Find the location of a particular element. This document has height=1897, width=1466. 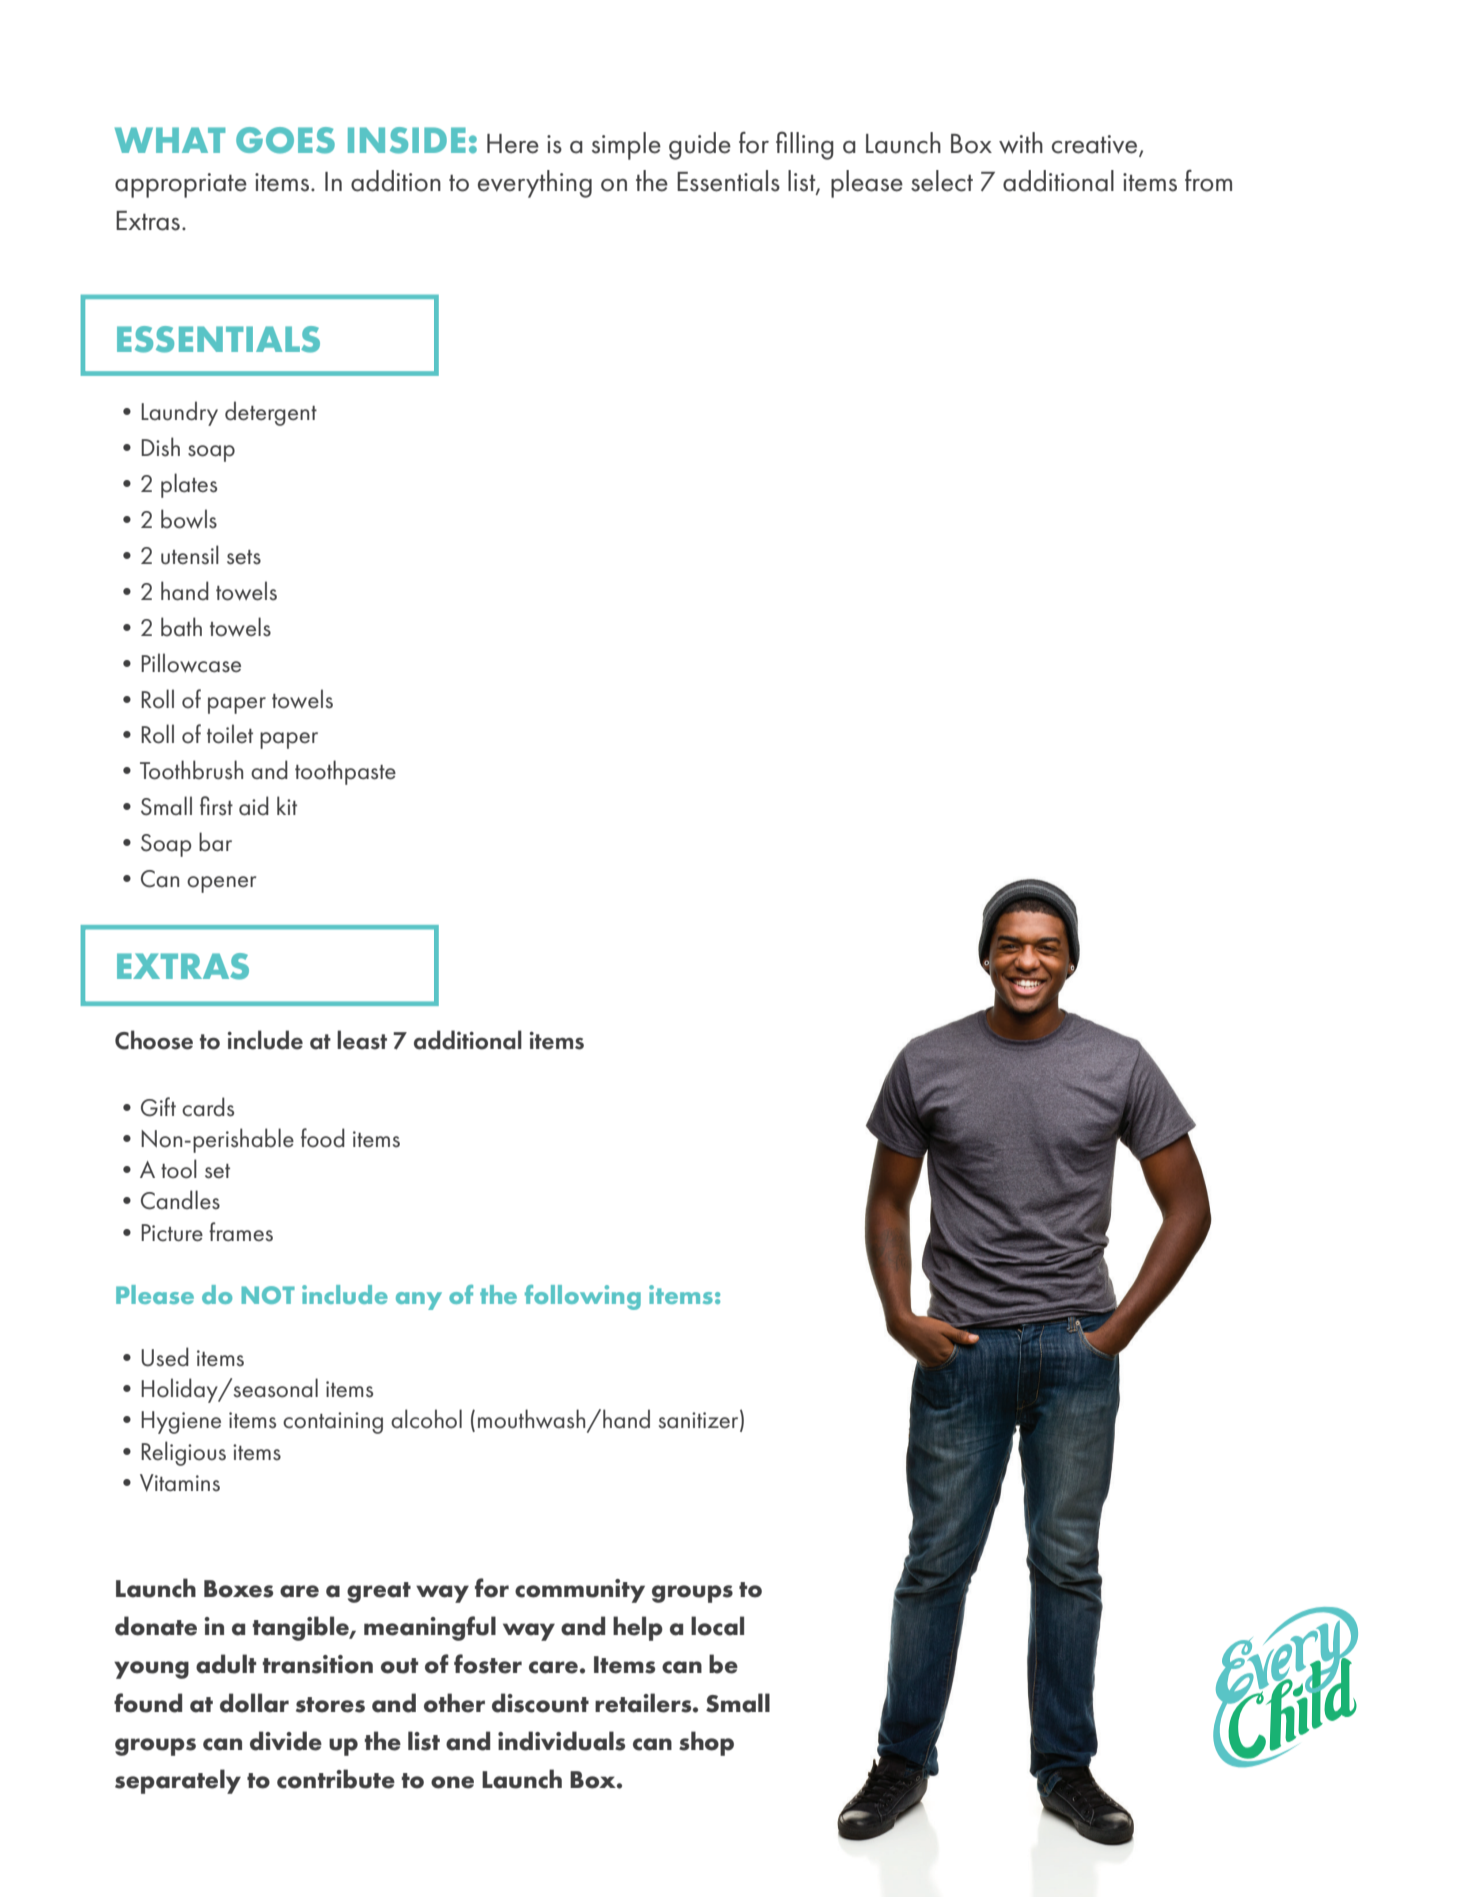

following is located at coordinates (583, 1297).
